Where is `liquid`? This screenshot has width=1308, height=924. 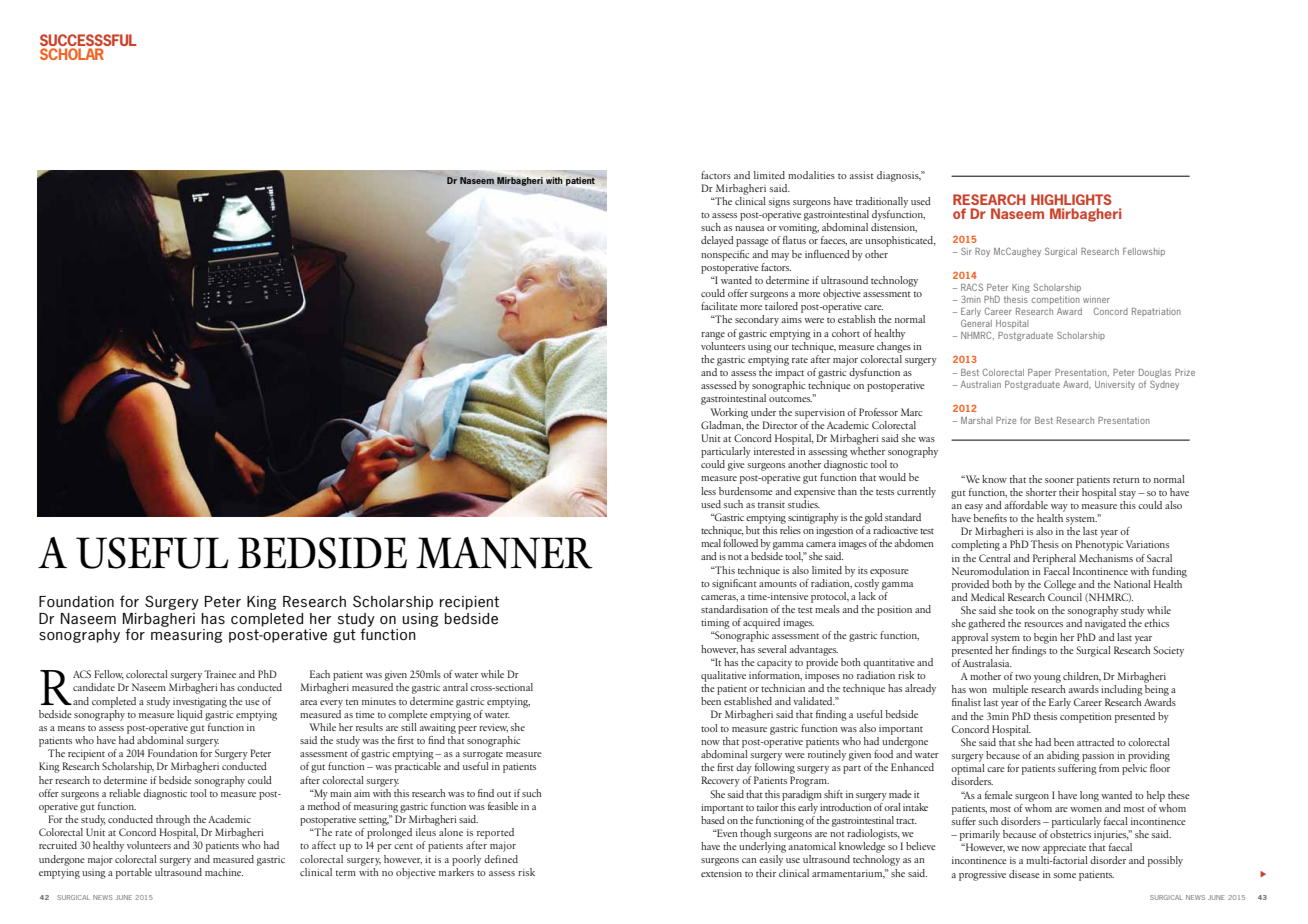
liquid is located at coordinates (190, 714).
